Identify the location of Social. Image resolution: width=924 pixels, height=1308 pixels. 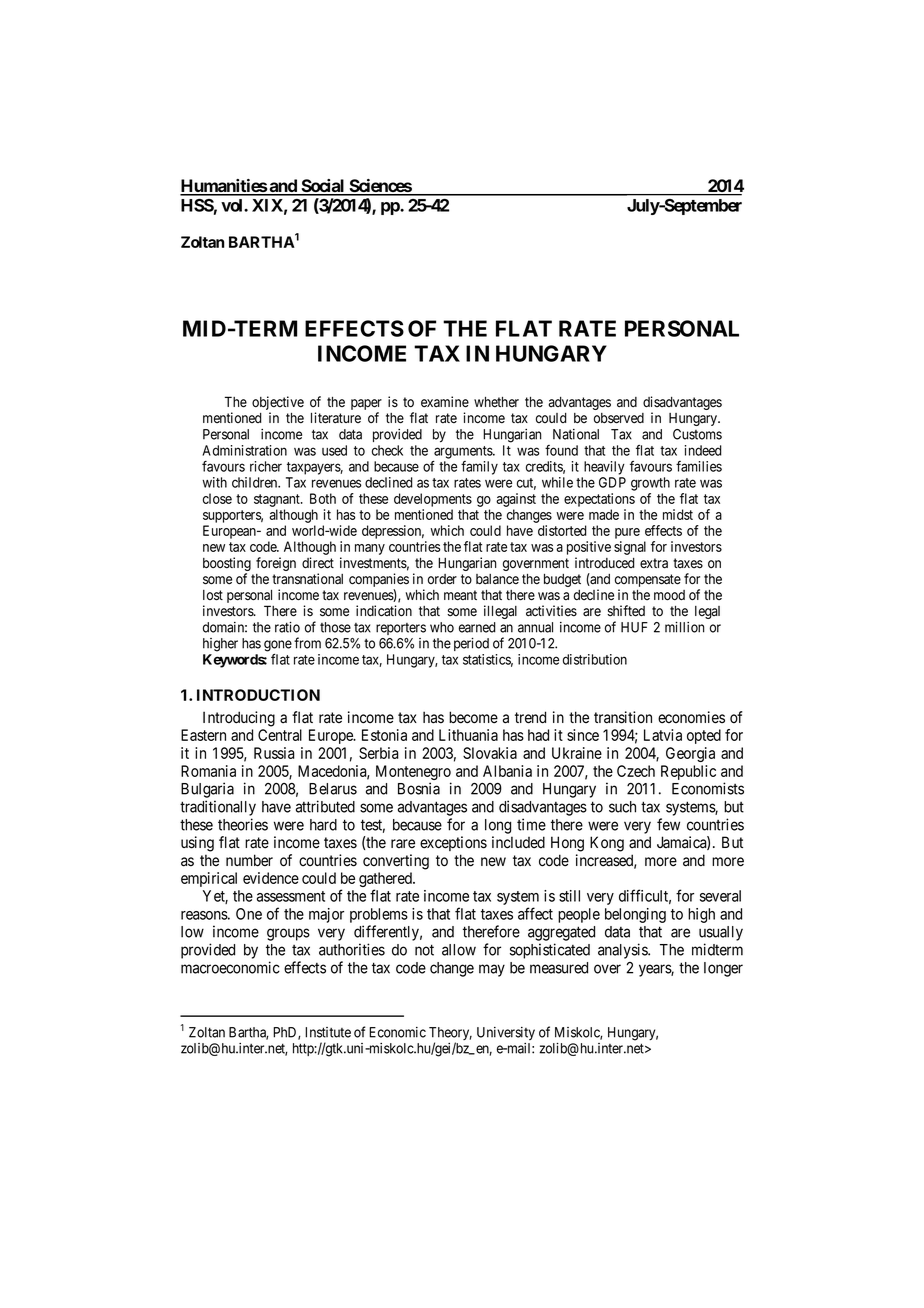
(323, 187).
